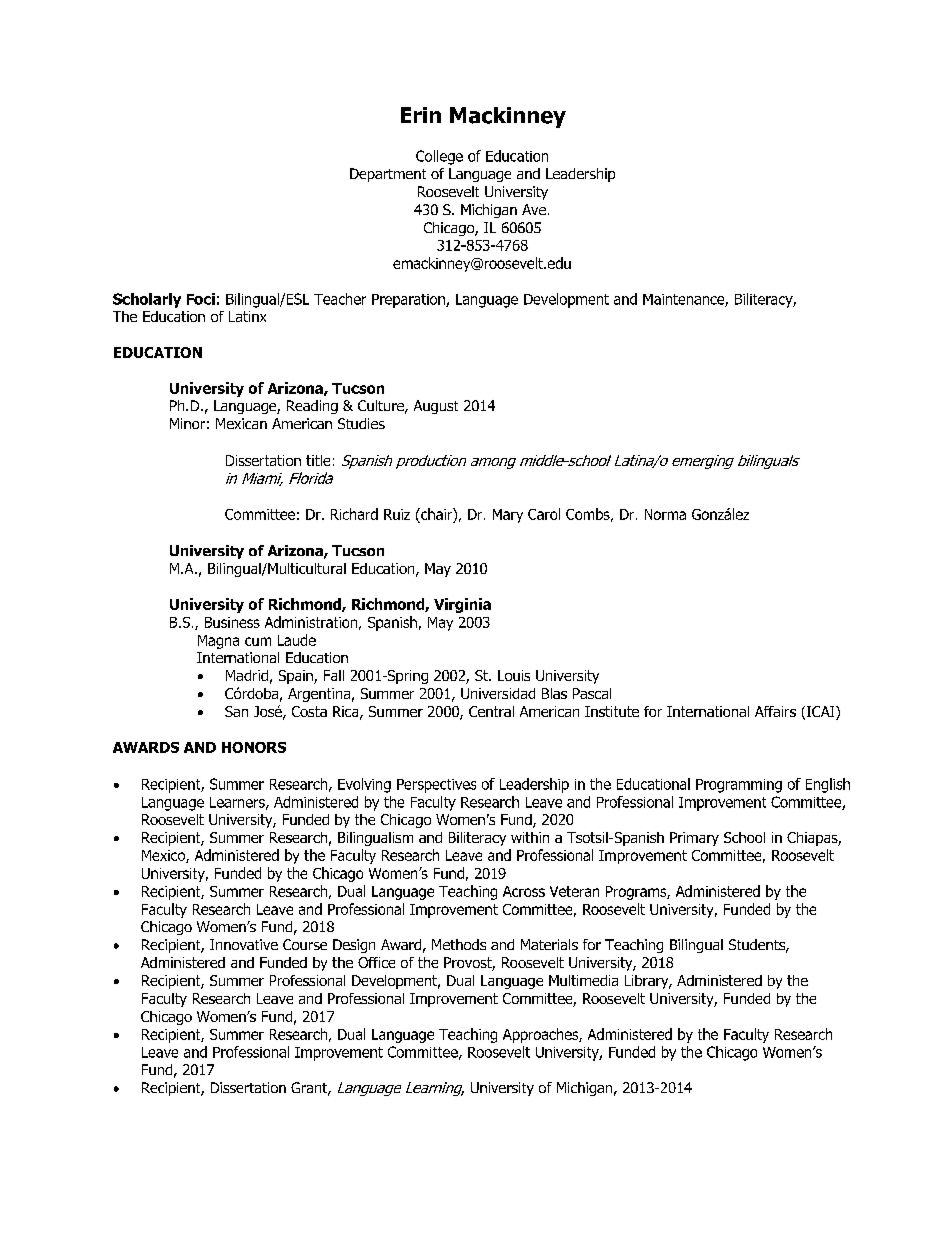 This screenshot has height=1233, width=952. Describe the element at coordinates (244, 944) in the screenshot. I see `Innovative` at that location.
